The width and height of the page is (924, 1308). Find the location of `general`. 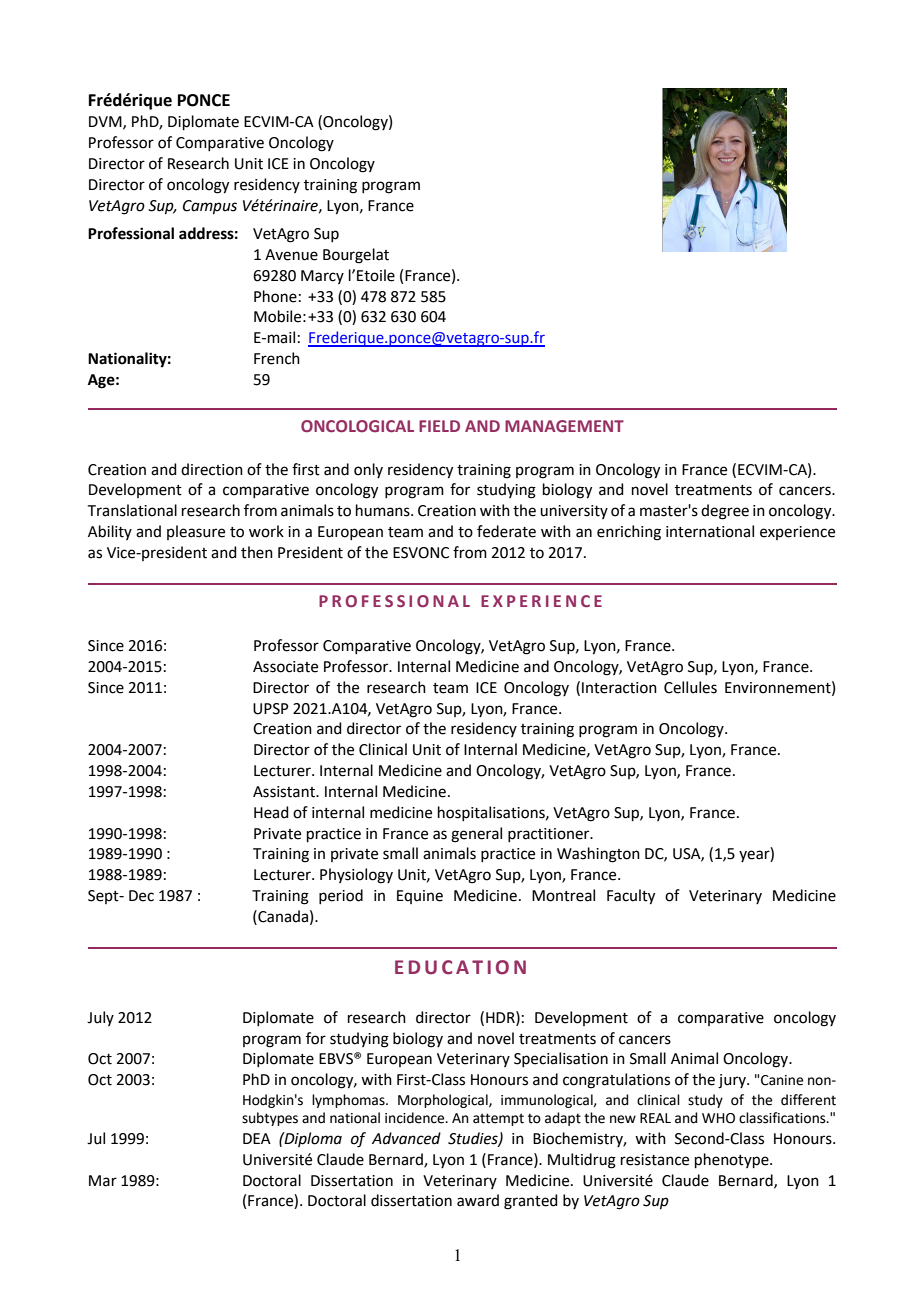

general is located at coordinates (476, 835).
